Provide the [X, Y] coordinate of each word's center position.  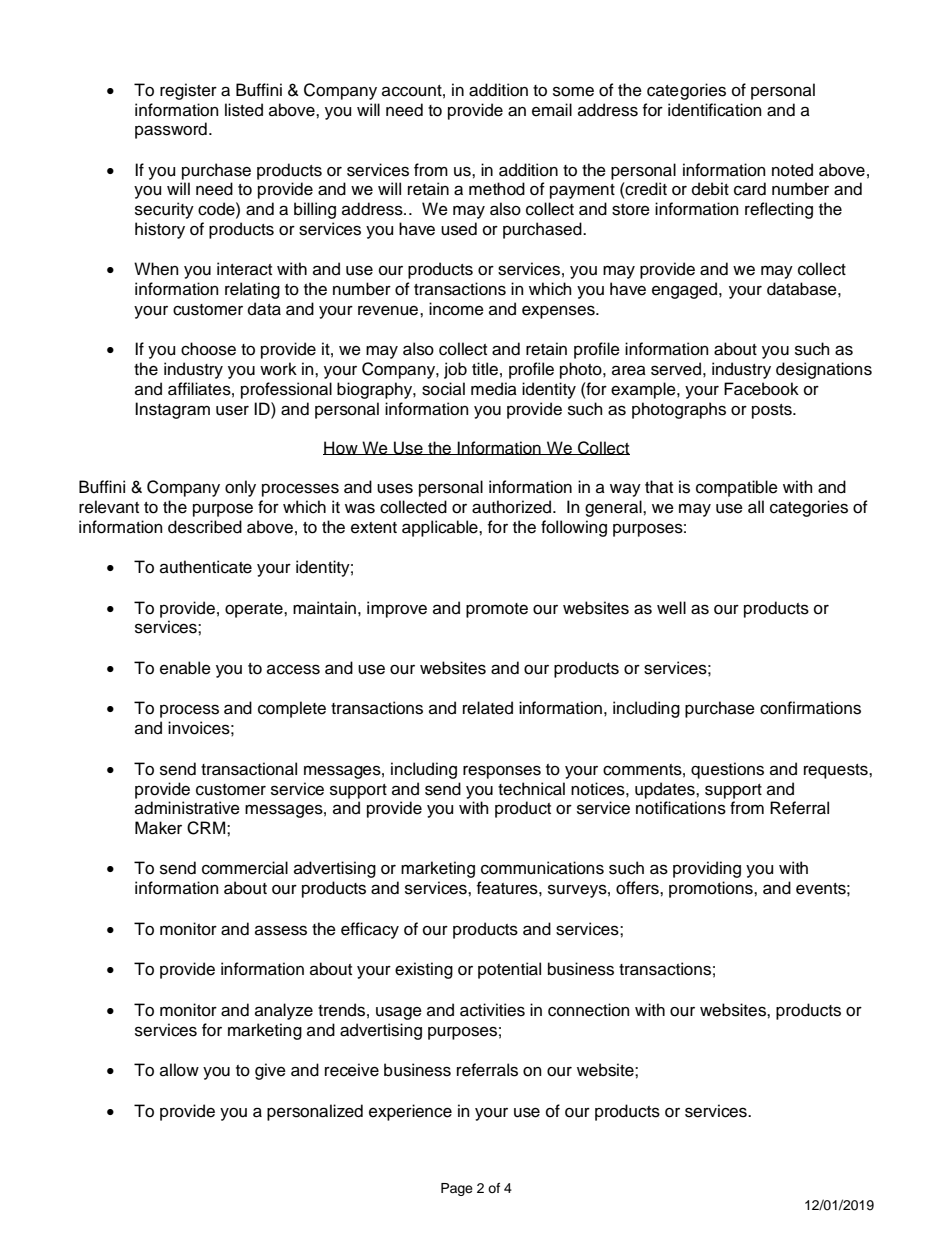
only [240, 488]
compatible [737, 488]
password [171, 130]
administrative [187, 808]
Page [457, 1189]
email [552, 110]
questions [727, 770]
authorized [511, 507]
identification [715, 110]
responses [502, 772]
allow [179, 1070]
